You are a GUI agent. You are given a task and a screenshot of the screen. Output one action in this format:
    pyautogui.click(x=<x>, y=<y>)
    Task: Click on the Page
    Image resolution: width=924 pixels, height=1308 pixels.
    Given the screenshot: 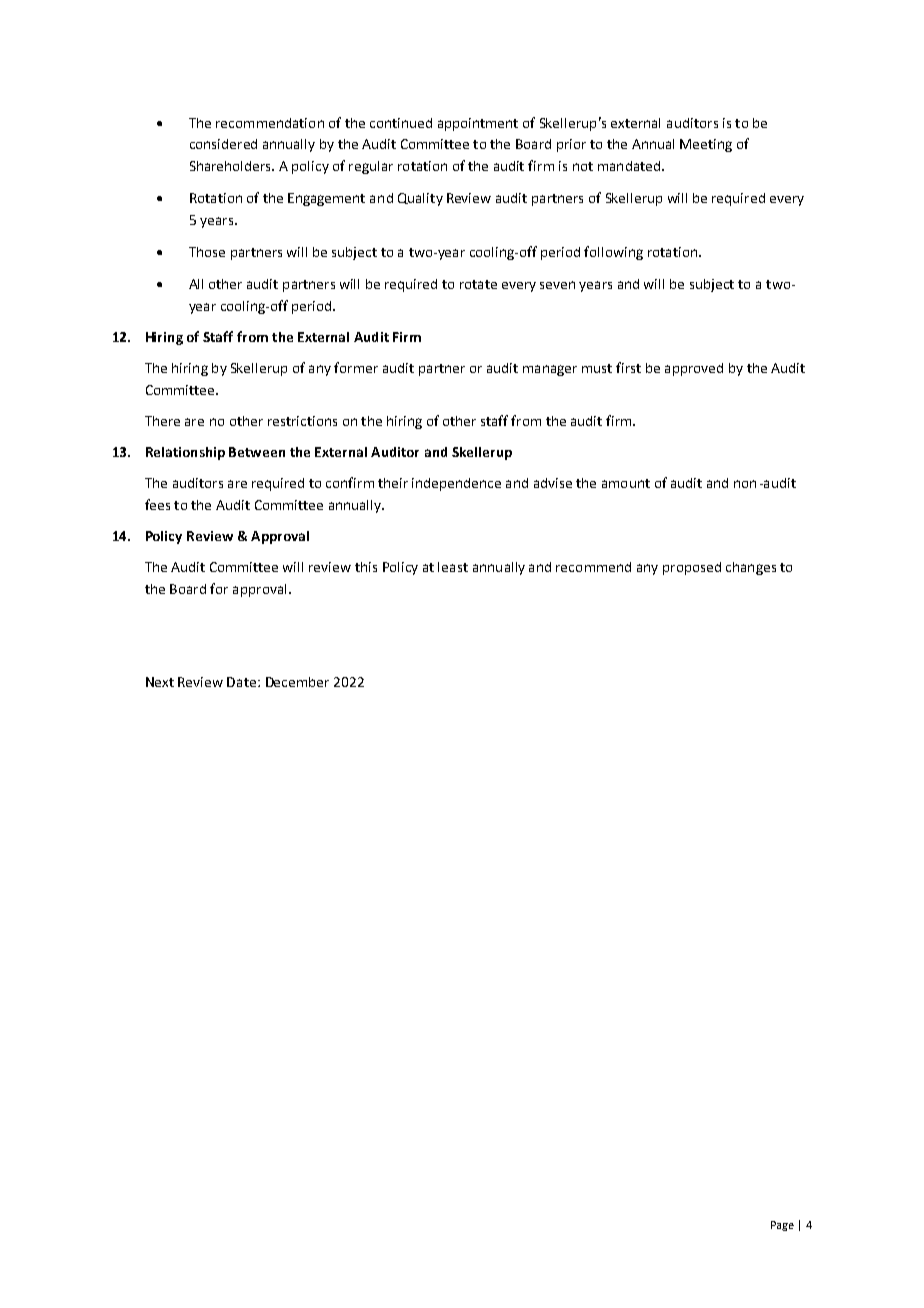 What is the action you would take?
    pyautogui.click(x=782, y=1226)
